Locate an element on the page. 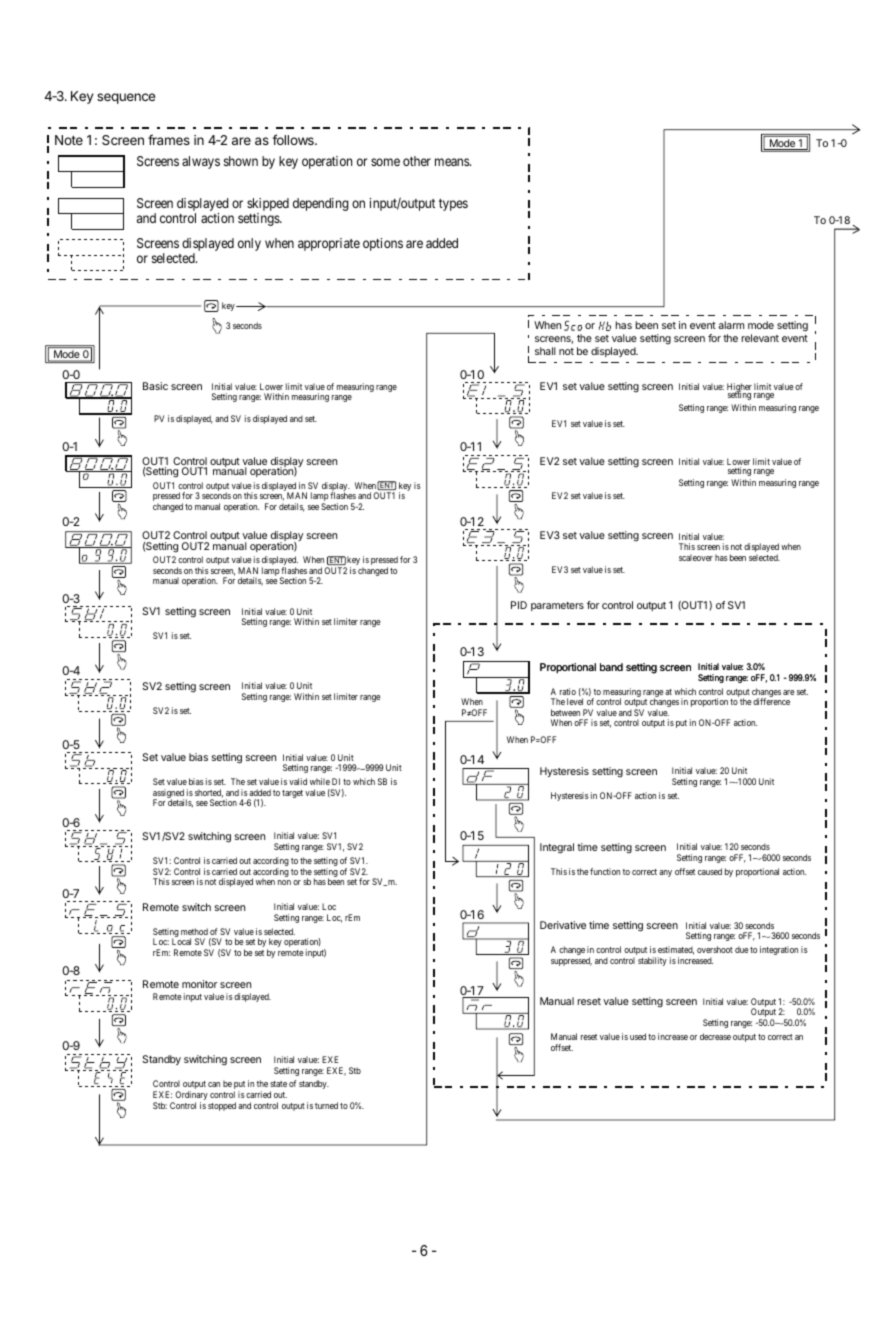 This image has height=1322, width=896. Ordinary is located at coordinates (190, 1097).
